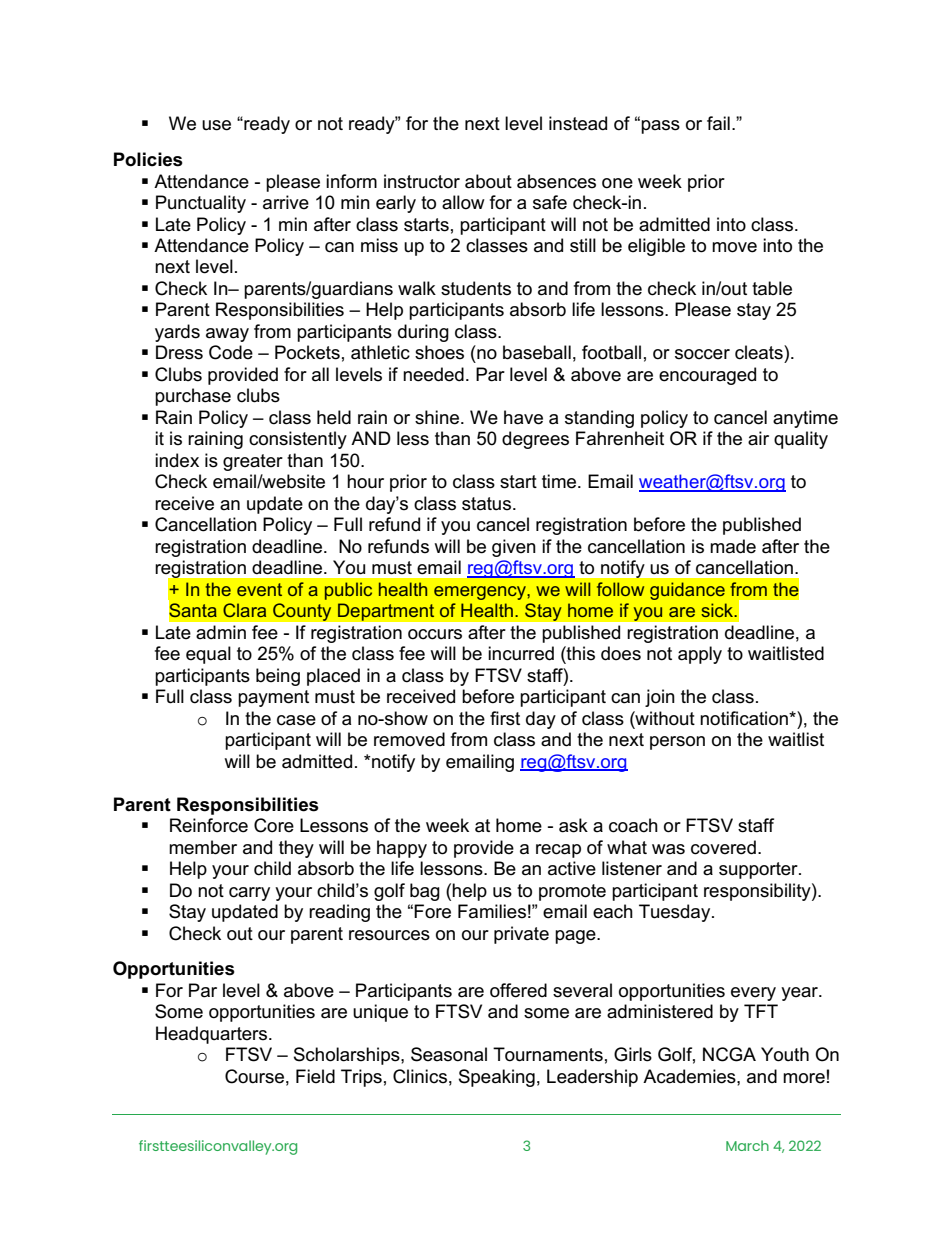  I want to click on Field, so click(315, 1076).
